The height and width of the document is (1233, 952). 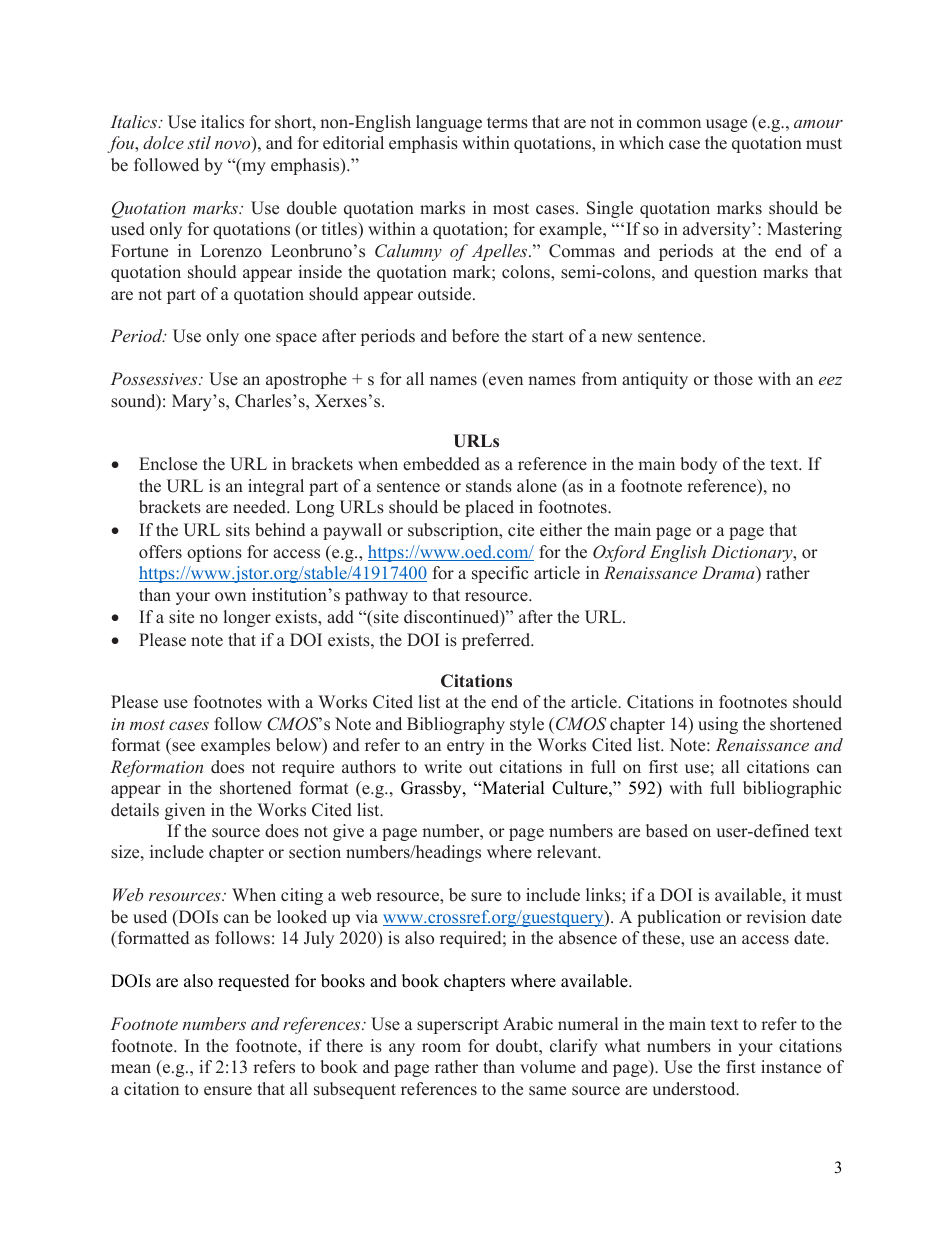 I want to click on see, so click(x=183, y=747).
